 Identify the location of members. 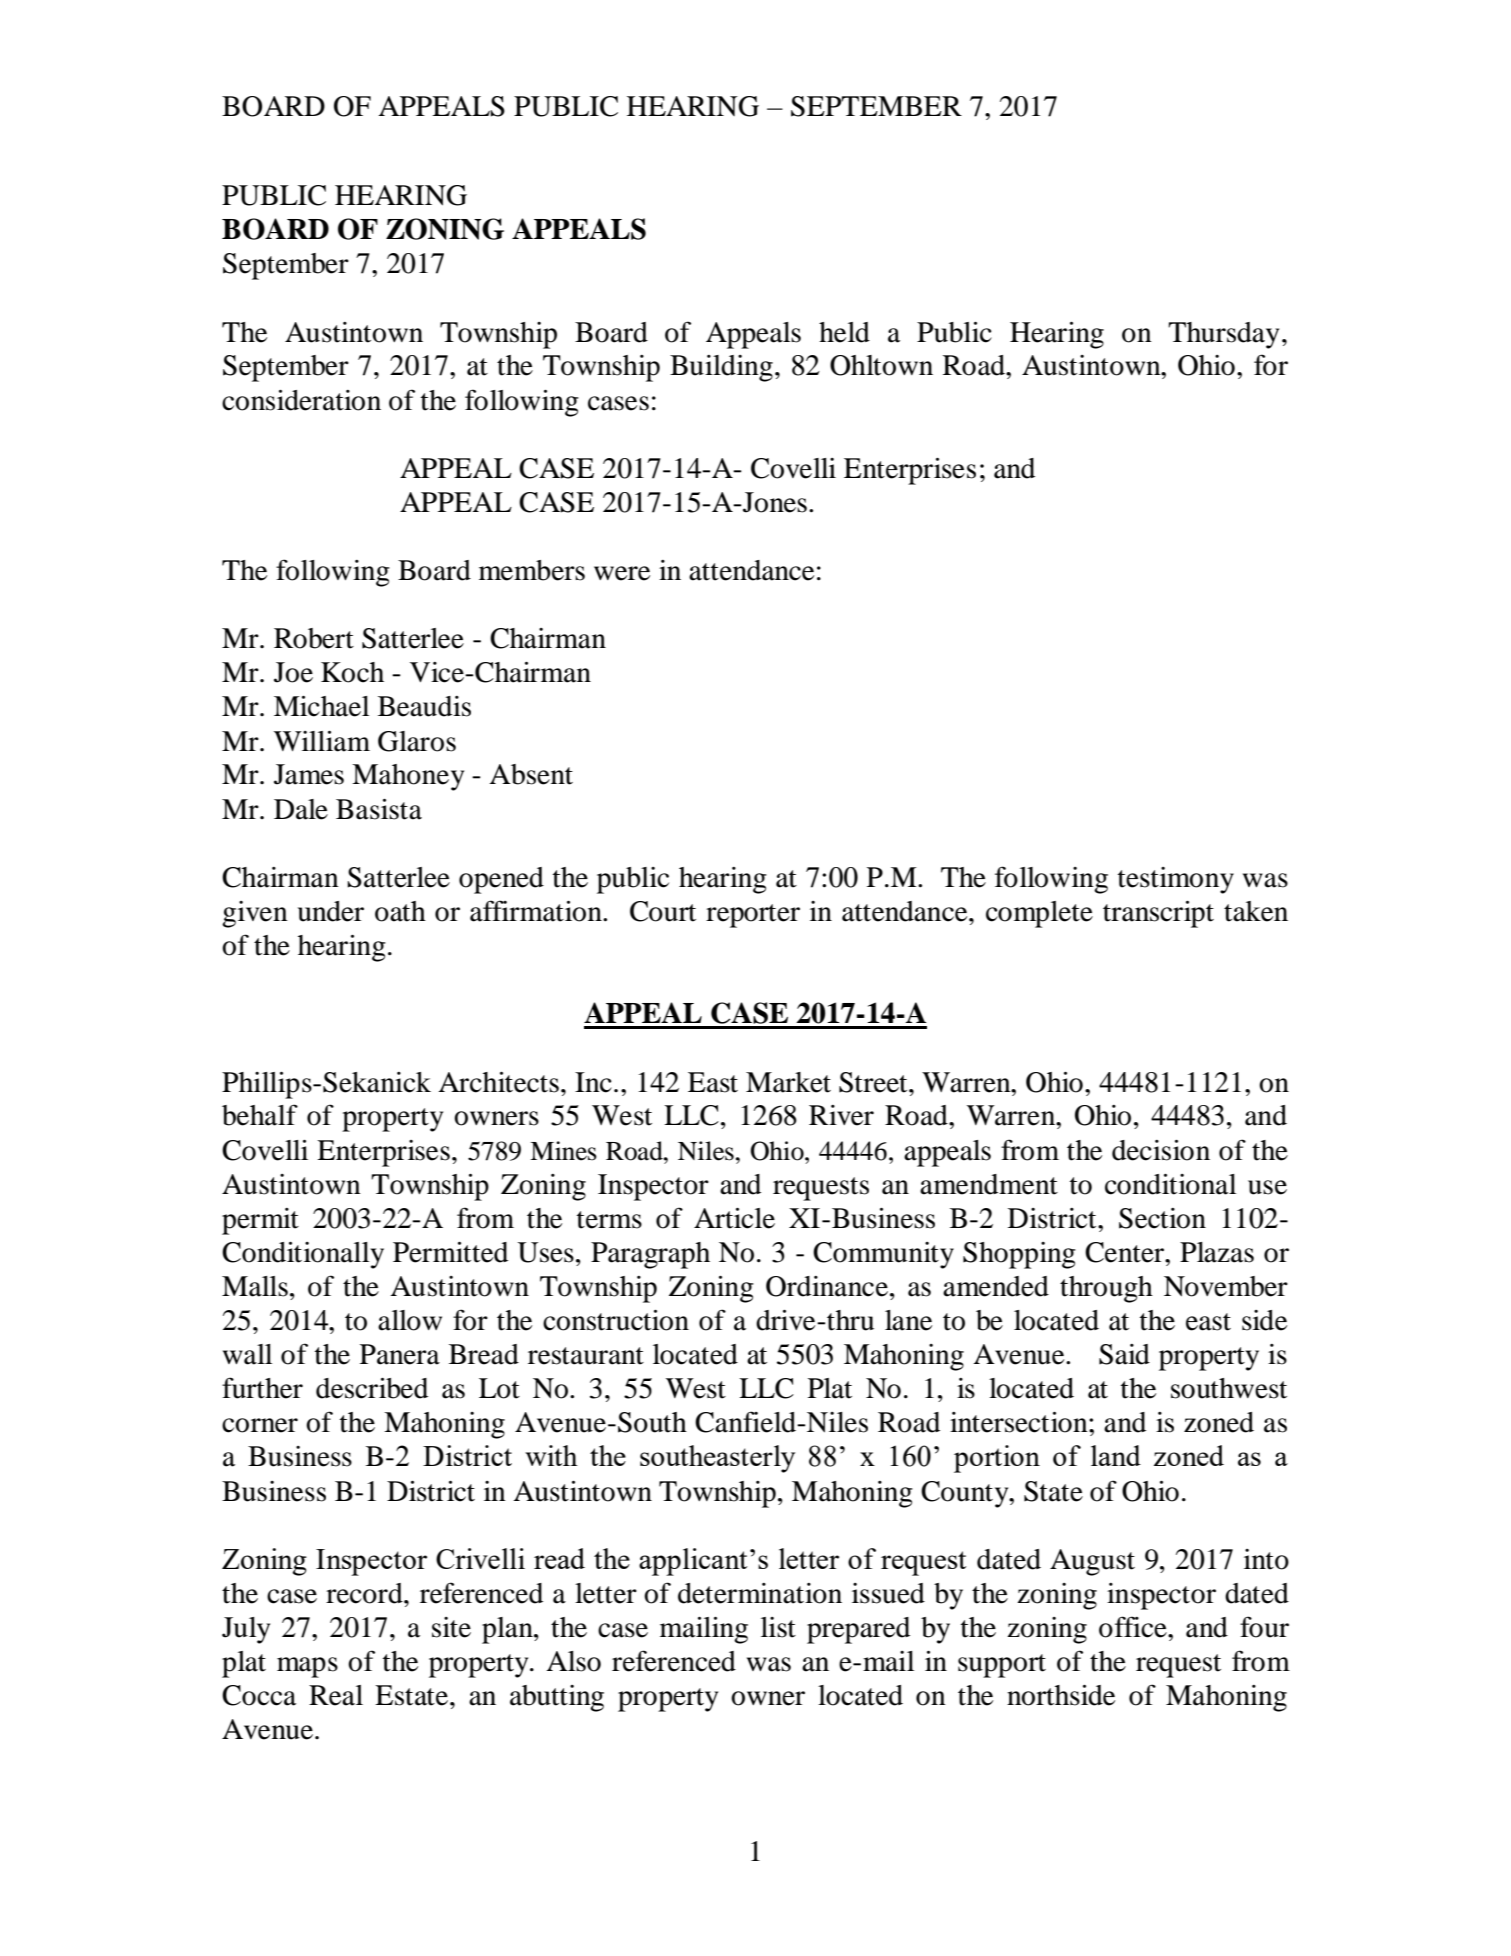
(532, 570).
